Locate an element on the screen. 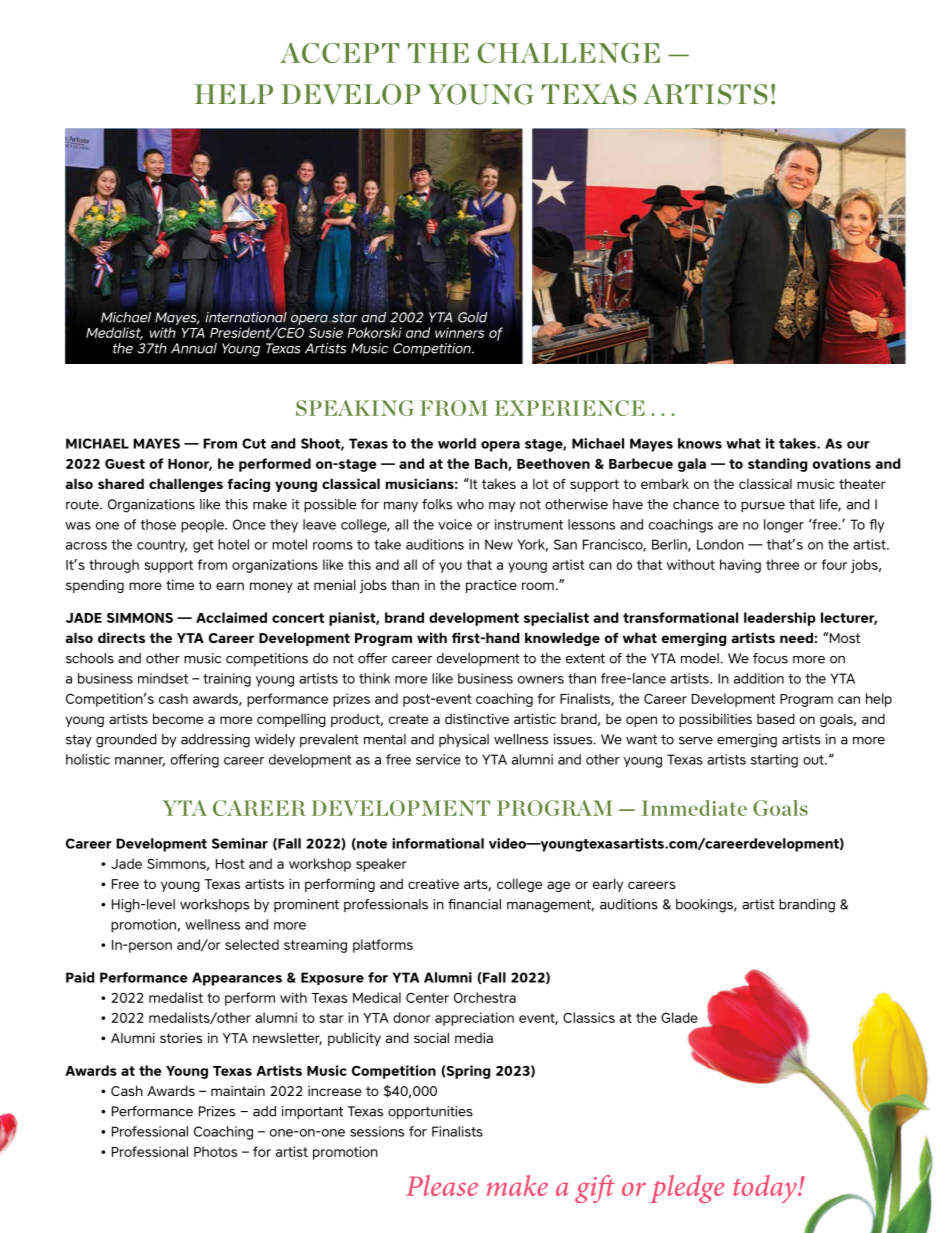 The width and height of the screenshot is (952, 1233). Photos is located at coordinates (215, 1151).
